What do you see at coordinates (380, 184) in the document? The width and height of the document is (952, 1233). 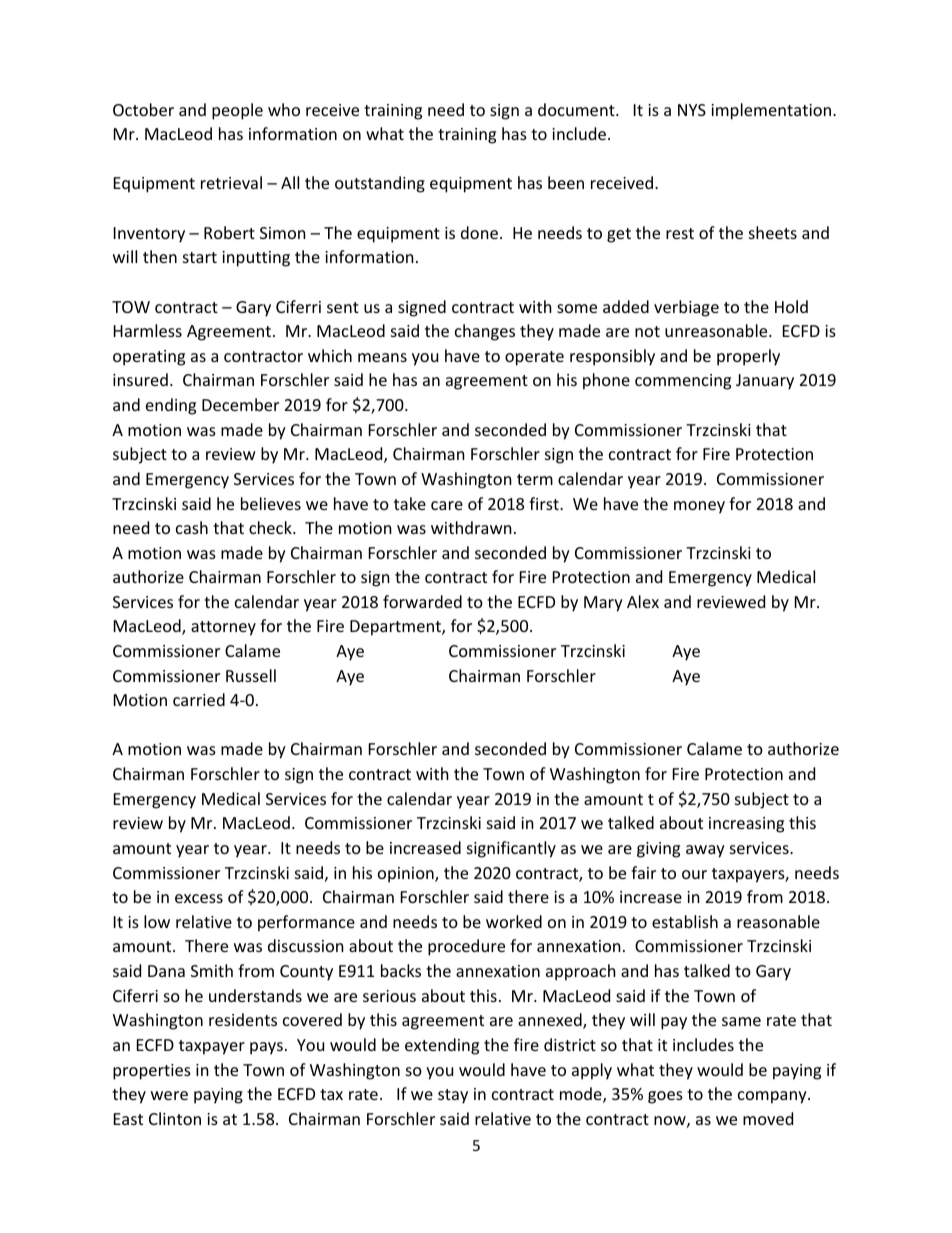 I see `outstanding` at bounding box center [380, 184].
